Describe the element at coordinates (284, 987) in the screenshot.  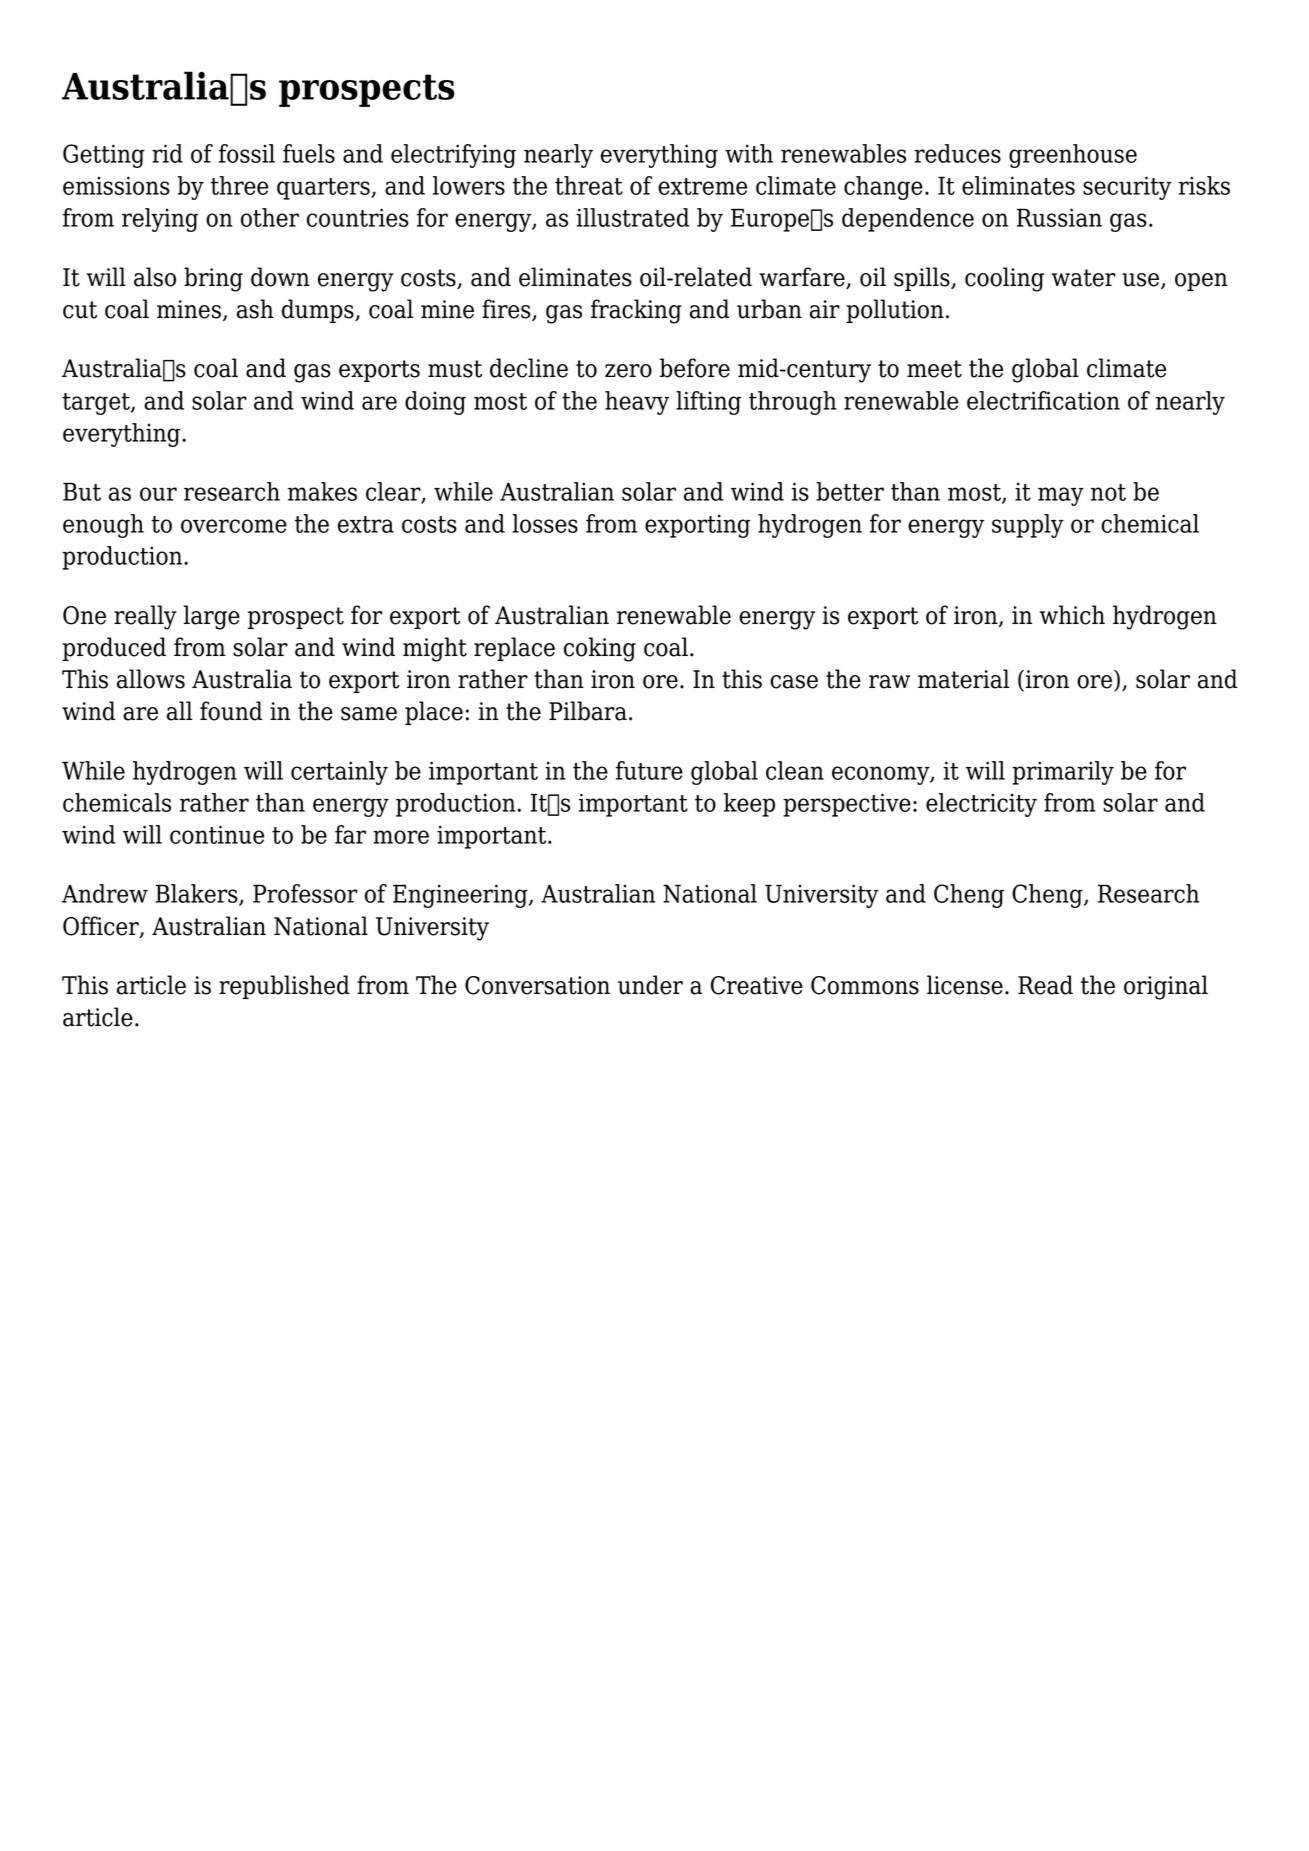
I see `republished` at that location.
